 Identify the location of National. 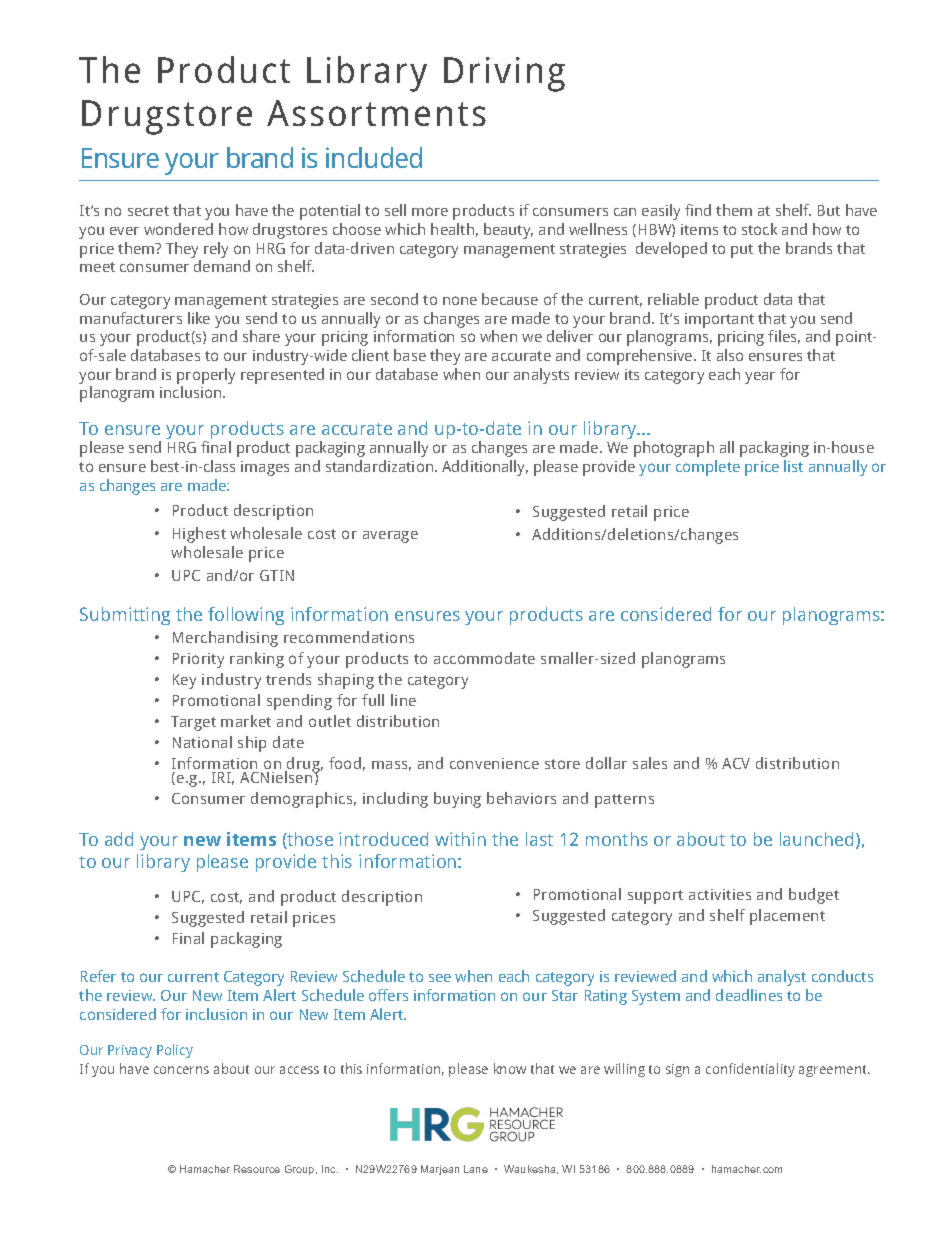
(202, 742).
